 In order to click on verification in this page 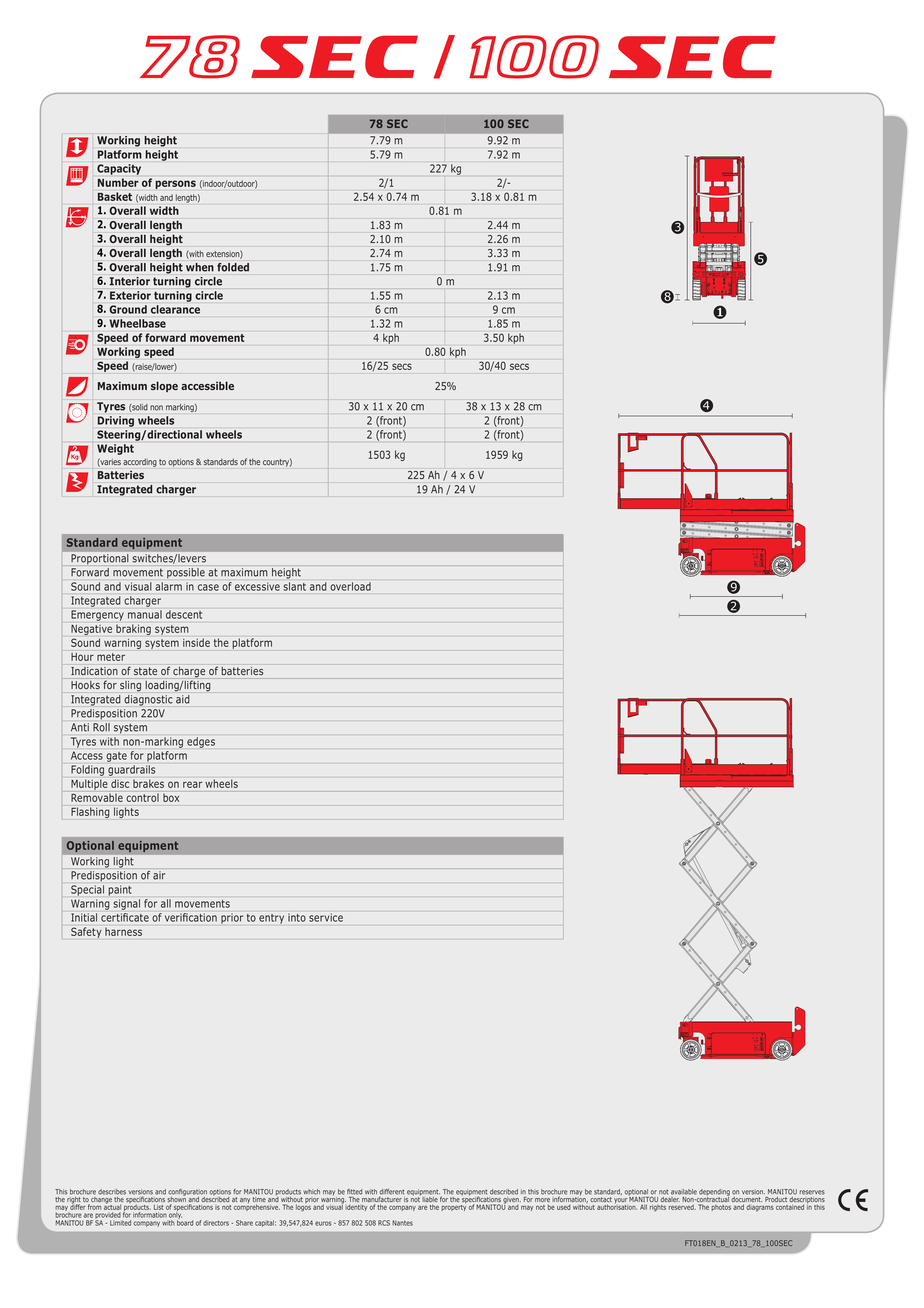, I will do `click(191, 917)`.
